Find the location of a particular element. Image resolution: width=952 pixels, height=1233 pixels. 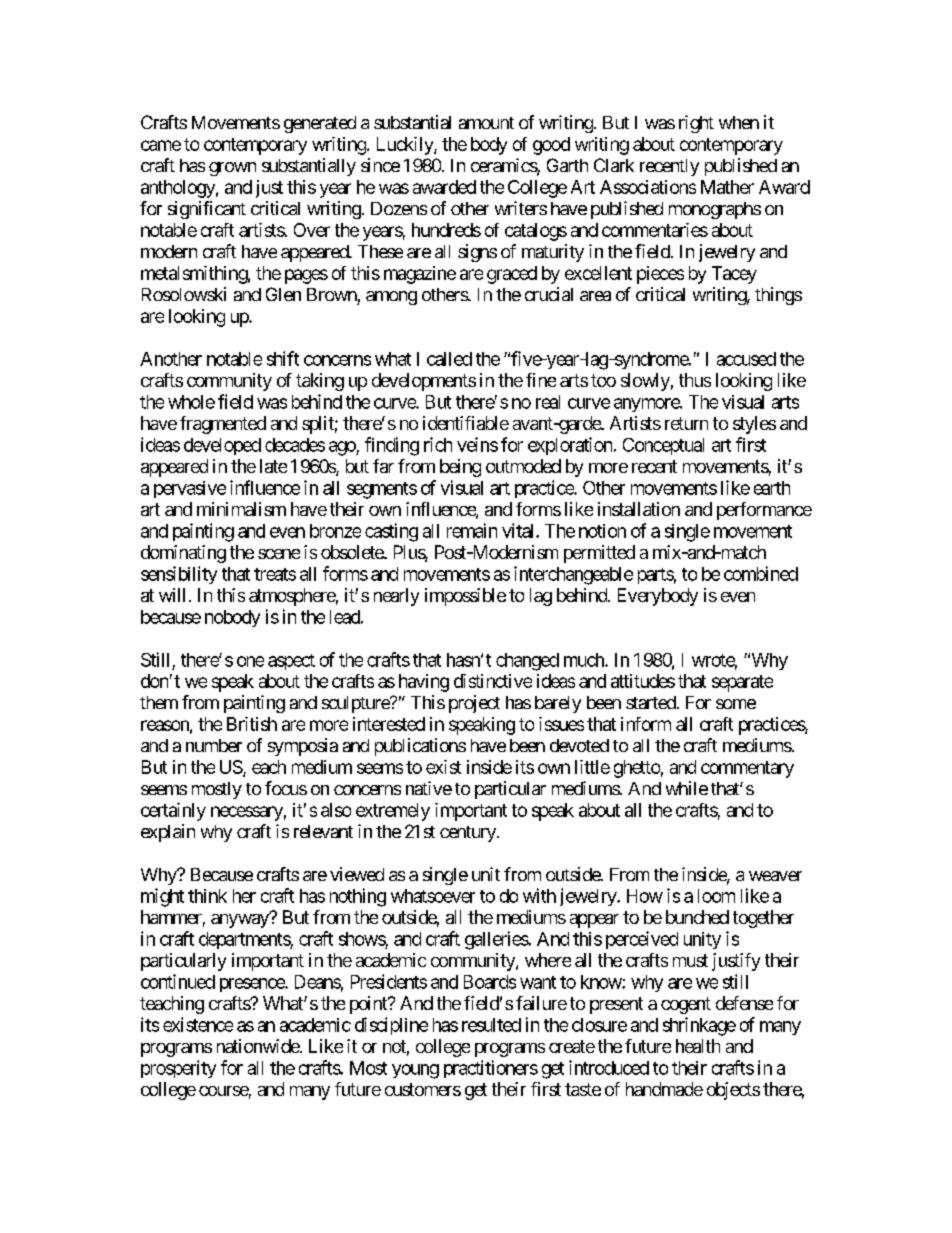

prosperity is located at coordinates (178, 1069).
